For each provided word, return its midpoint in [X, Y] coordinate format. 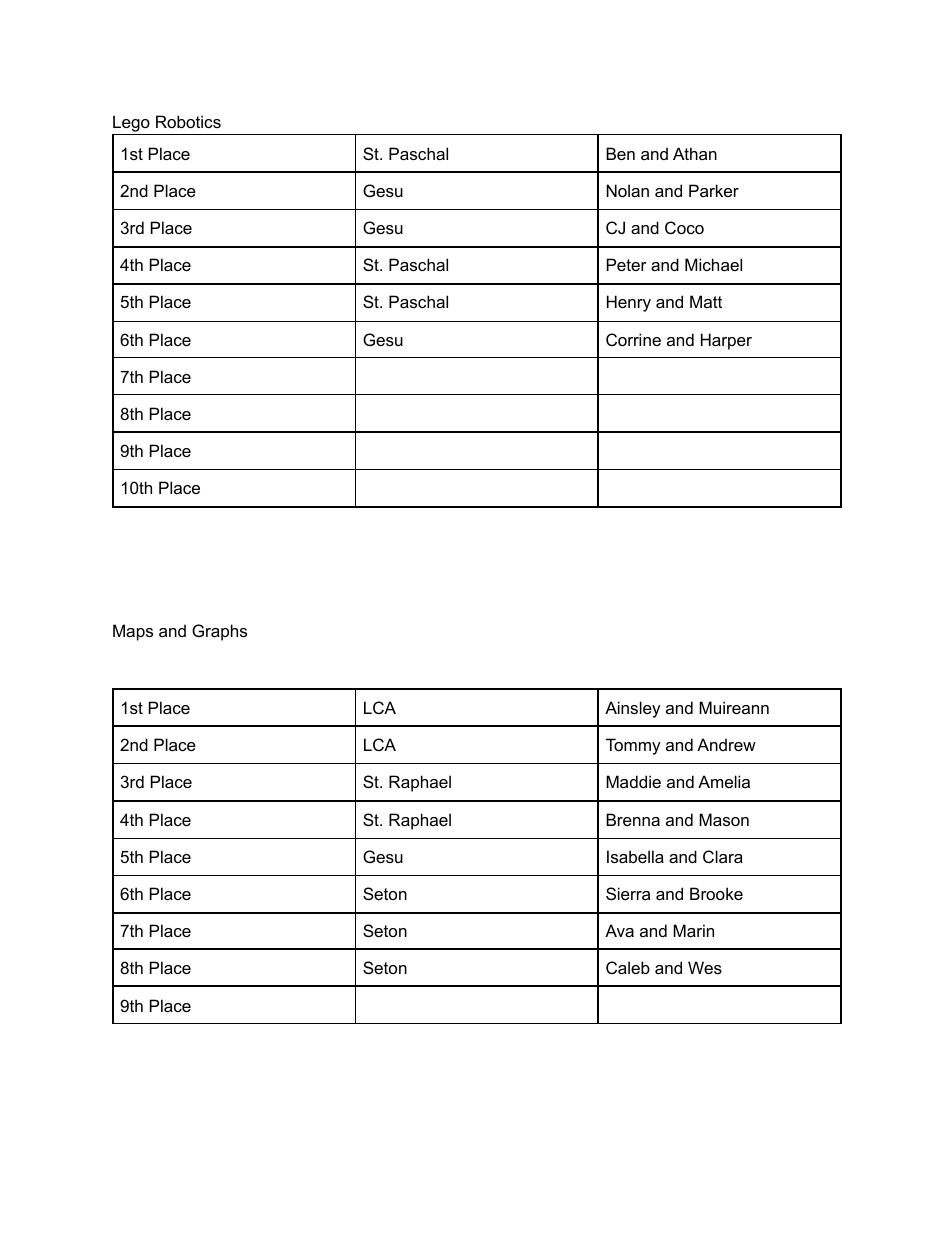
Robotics [188, 121]
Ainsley [633, 709]
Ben [620, 153]
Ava [619, 930]
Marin [693, 930]
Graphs [219, 632]
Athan [695, 153]
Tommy [633, 746]
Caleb [628, 967]
